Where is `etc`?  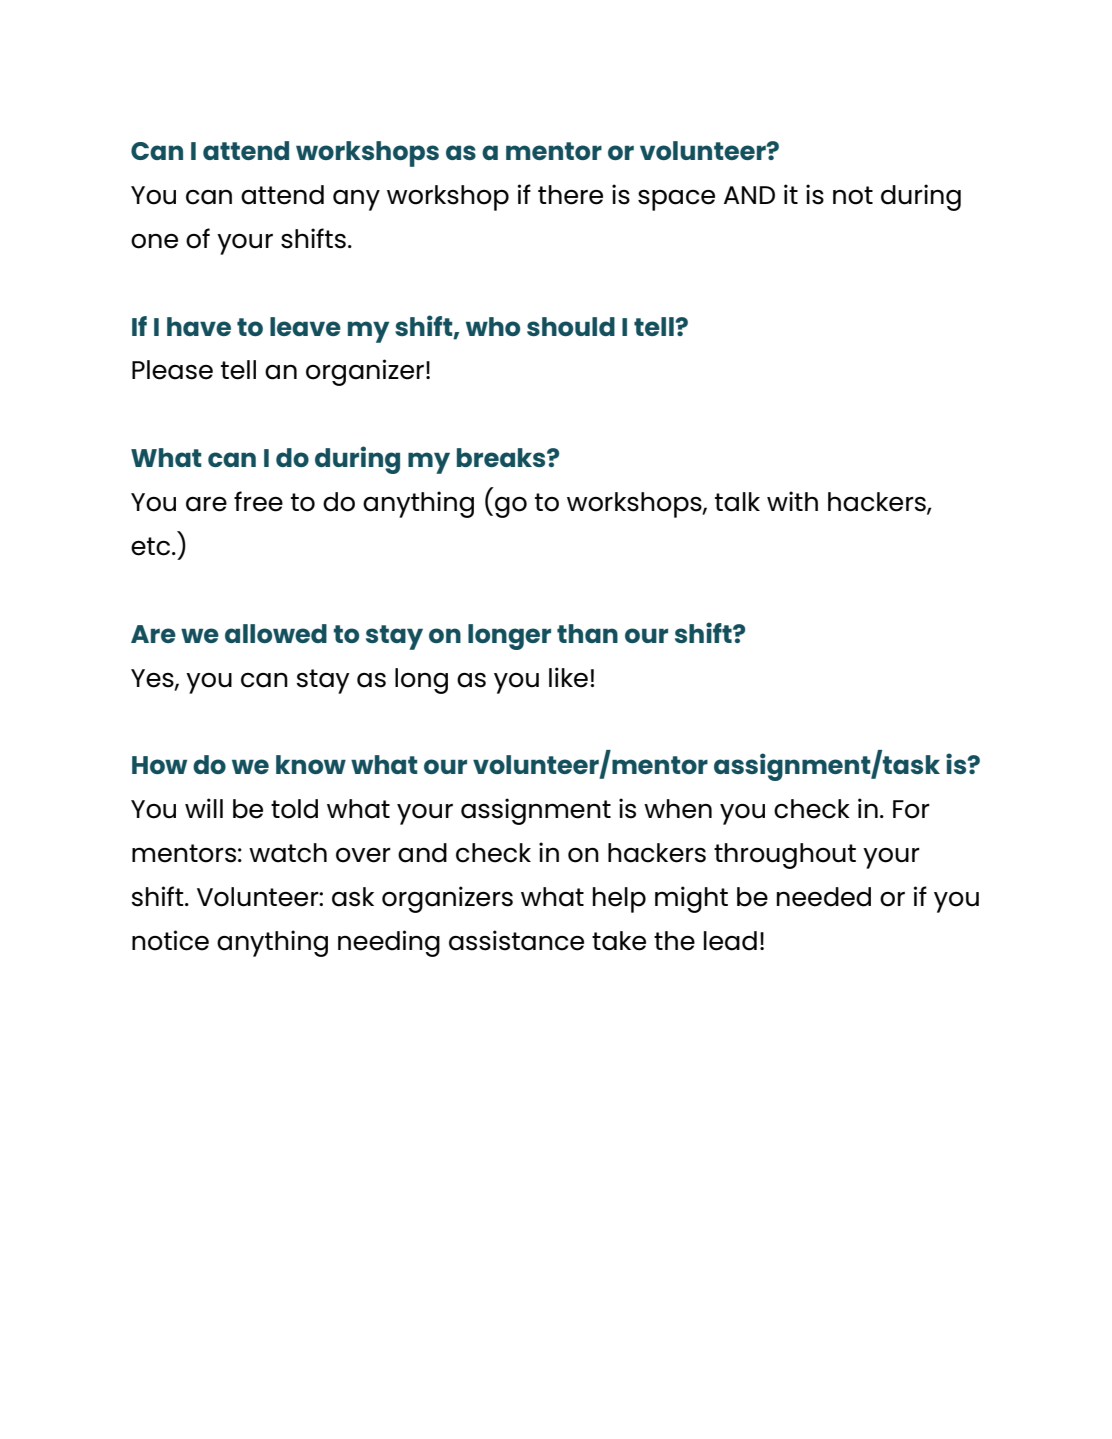 etc is located at coordinates (152, 546).
